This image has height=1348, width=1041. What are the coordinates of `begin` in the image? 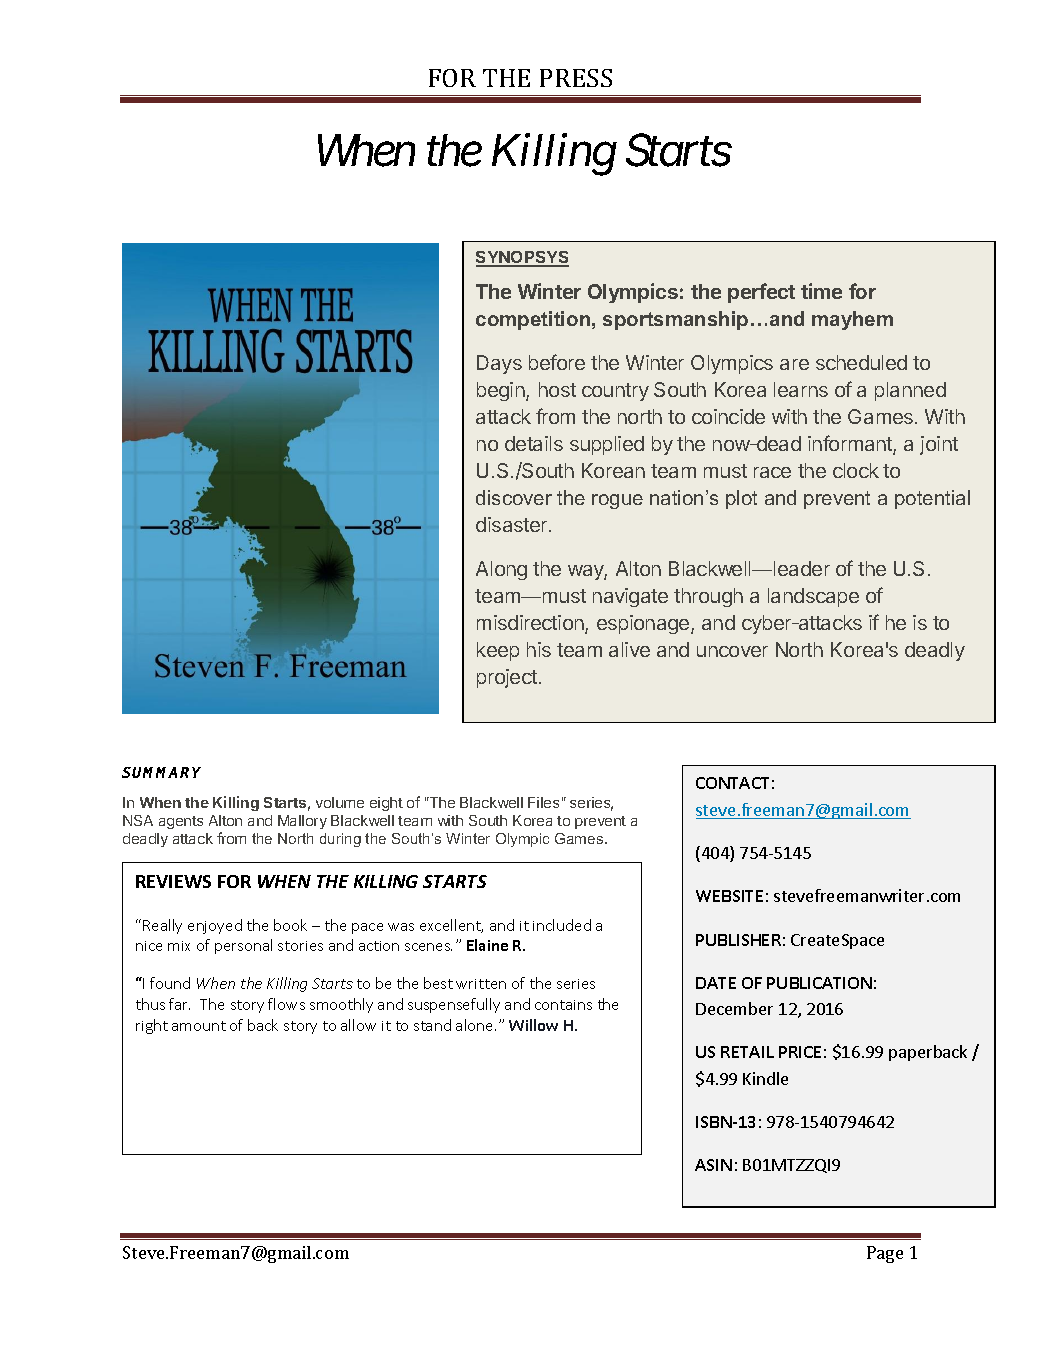 It's located at (502, 391).
